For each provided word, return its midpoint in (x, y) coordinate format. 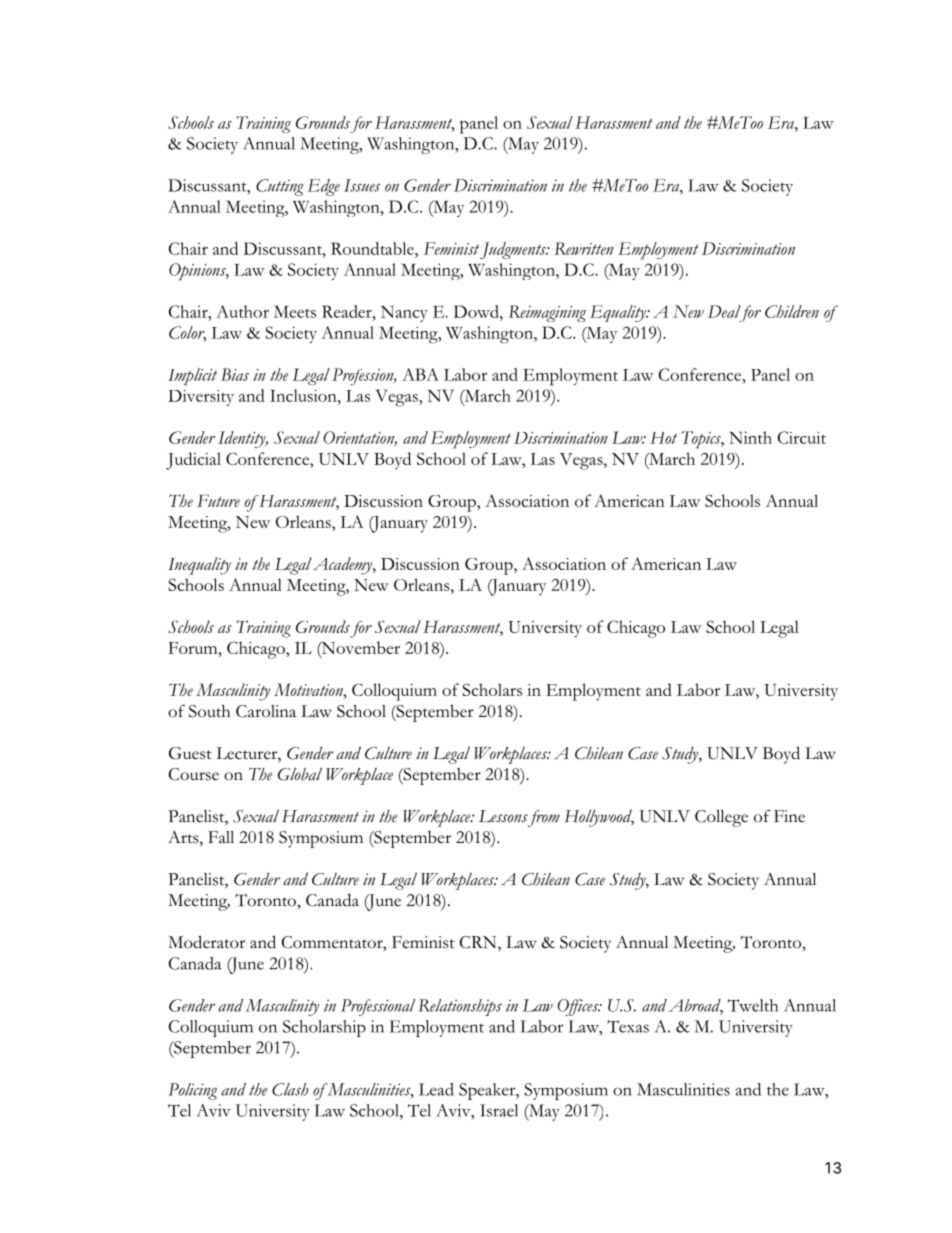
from (543, 818)
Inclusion (304, 395)
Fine (789, 816)
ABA (420, 374)
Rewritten (584, 248)
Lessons (503, 816)
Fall (221, 837)
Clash (290, 1089)
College (721, 818)
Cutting (280, 187)
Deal (724, 311)
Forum (194, 648)
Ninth (750, 437)
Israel (499, 1110)
